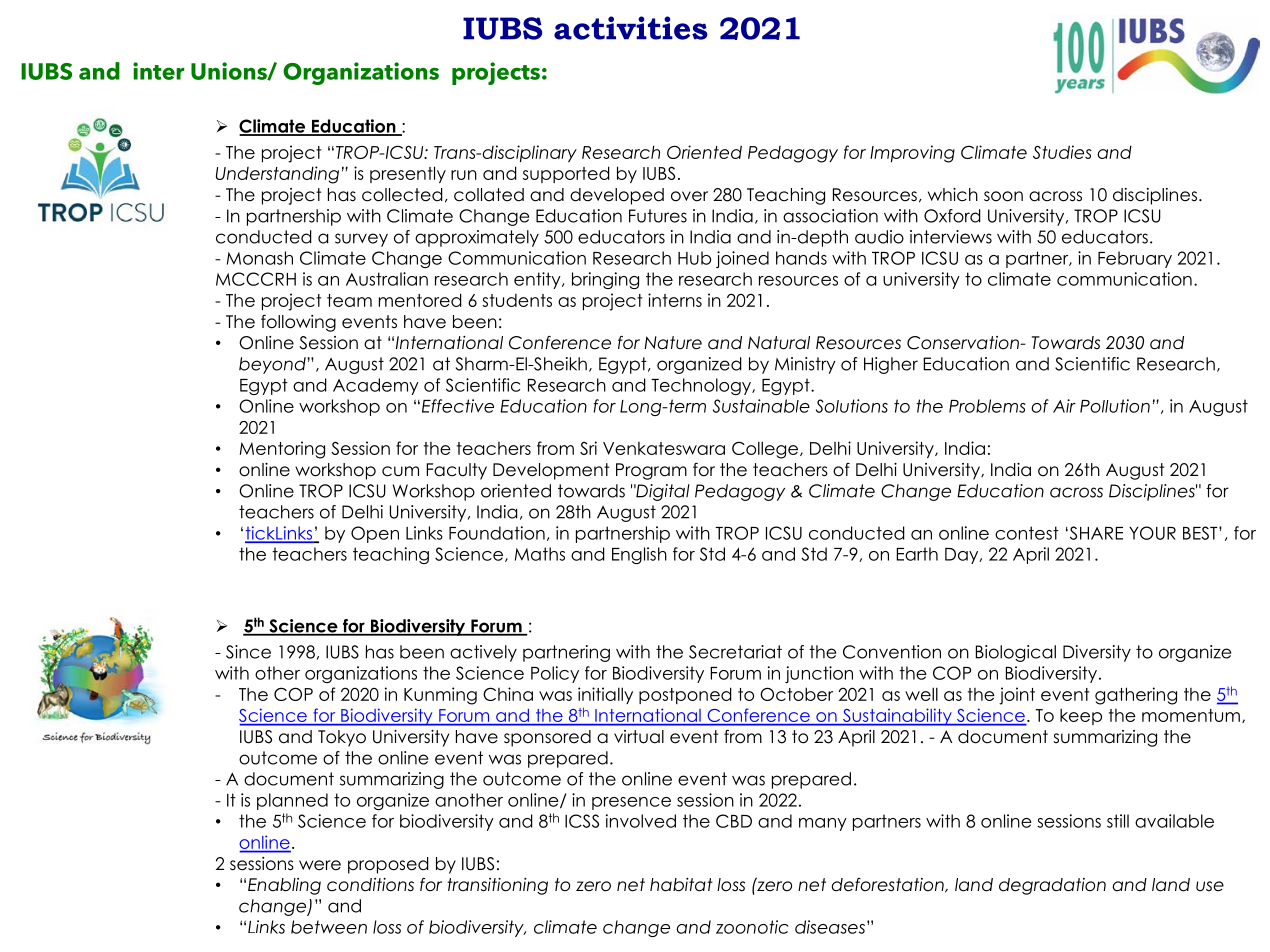 The height and width of the image is (952, 1270). Describe the element at coordinates (631, 28) in the image. I see `activities` at that location.
